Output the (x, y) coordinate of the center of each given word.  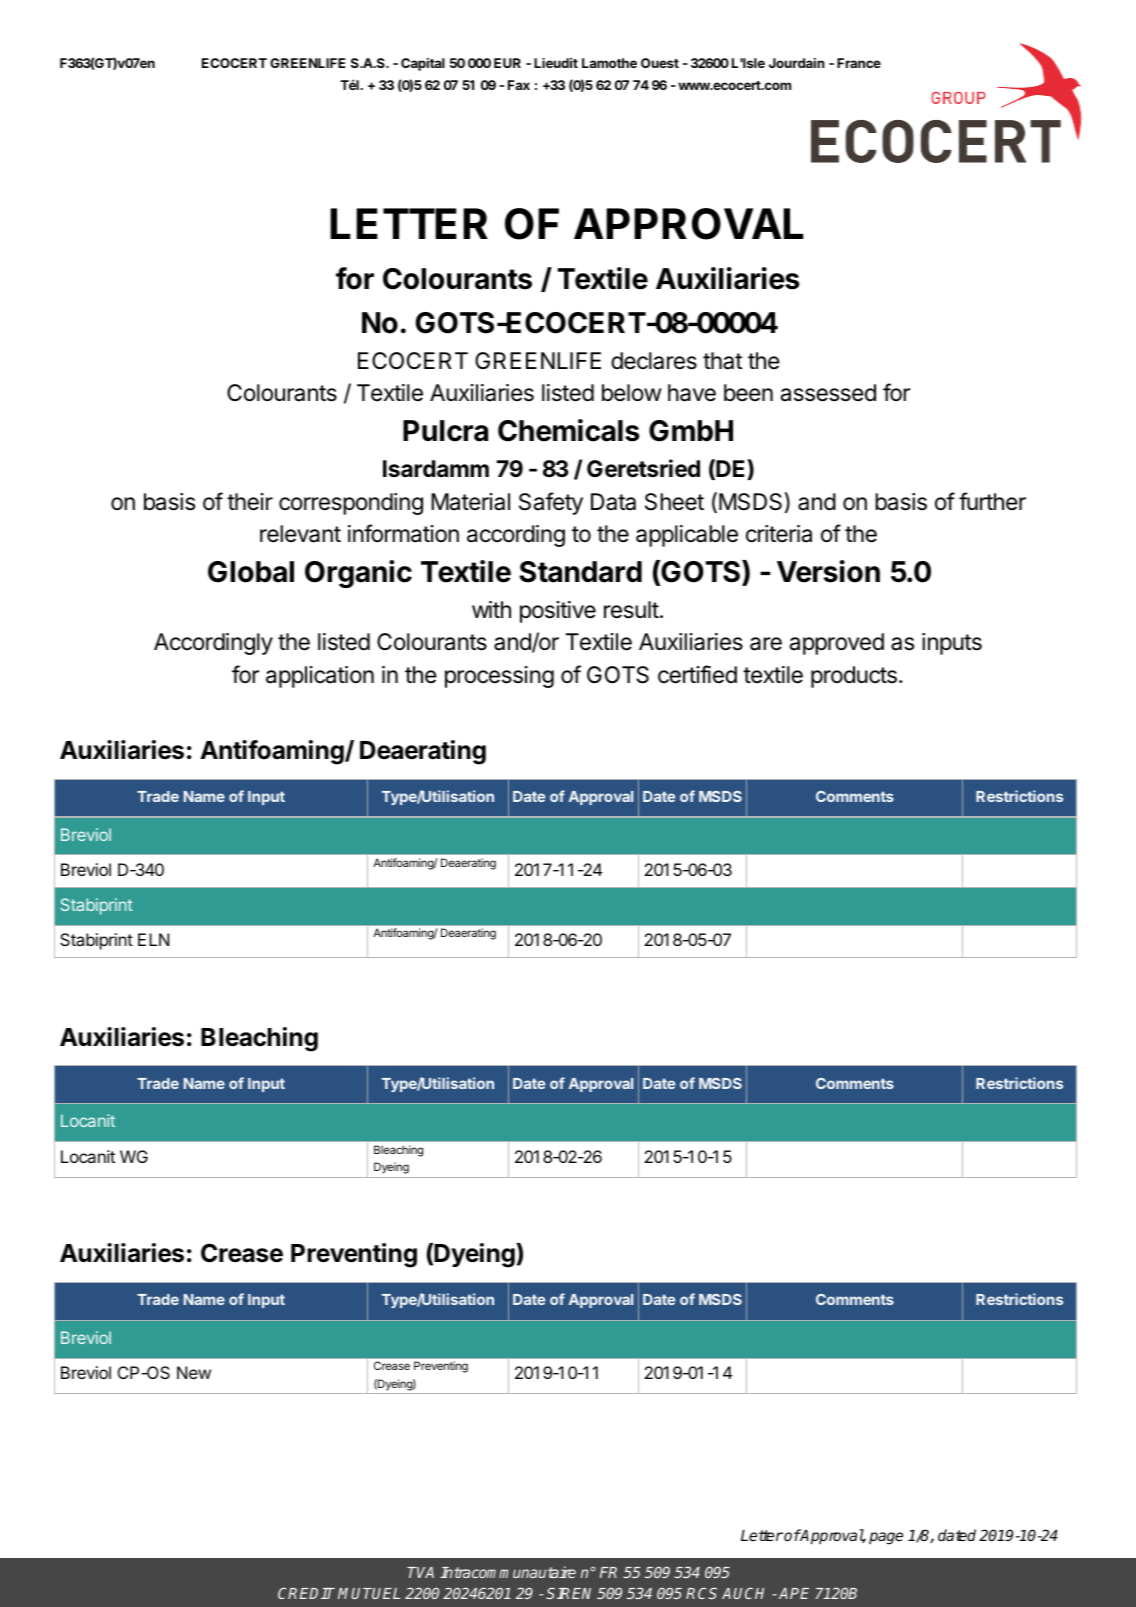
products (854, 677)
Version (828, 571)
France (859, 63)
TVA (420, 1572)
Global (251, 572)
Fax (519, 85)
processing (499, 677)
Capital (423, 64)
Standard (580, 572)
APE (794, 1593)
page (886, 1538)
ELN (153, 939)
